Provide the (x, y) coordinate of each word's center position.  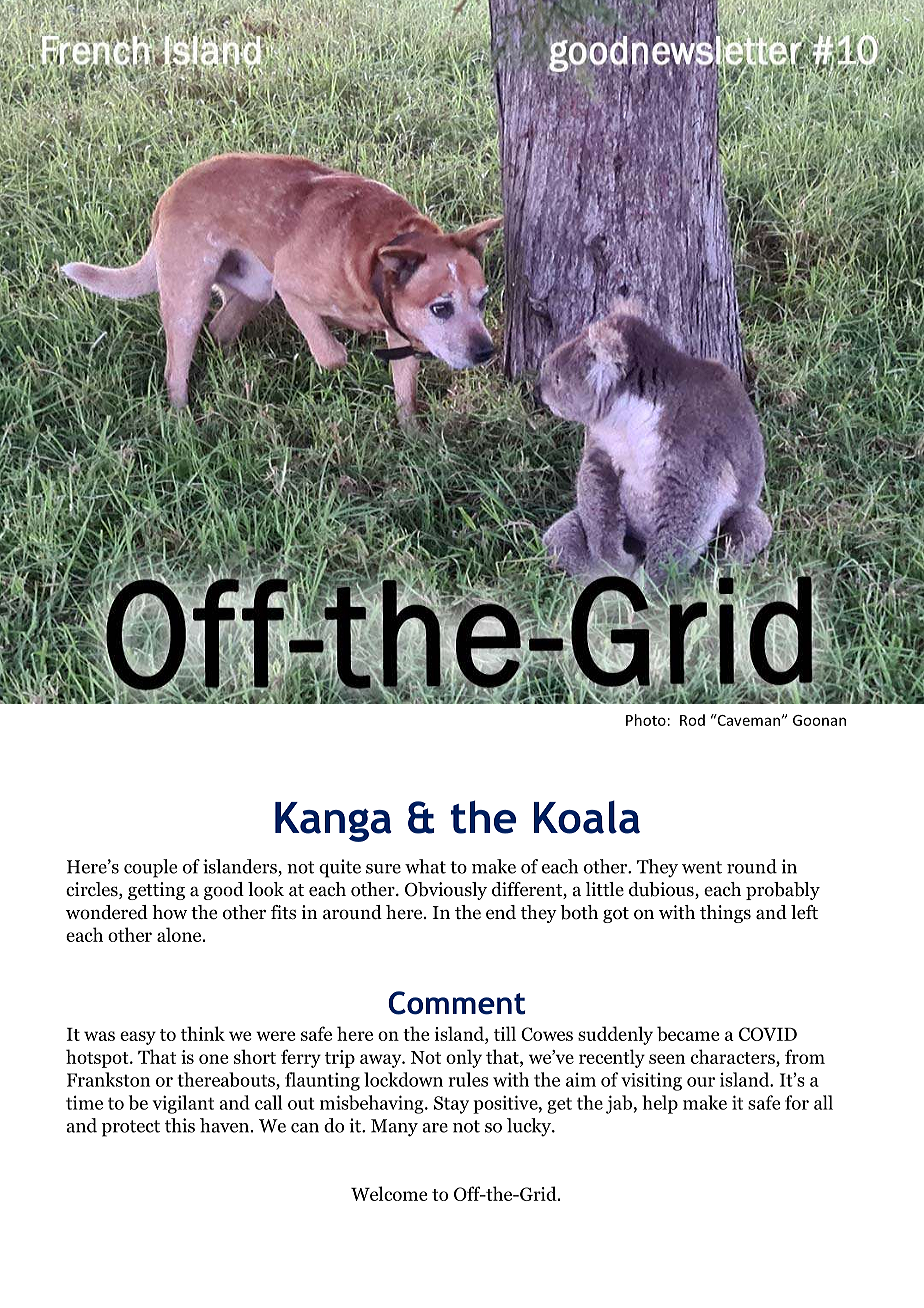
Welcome (389, 1193)
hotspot (98, 1058)
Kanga (333, 822)
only (464, 1058)
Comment (456, 1003)
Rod (692, 720)
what (425, 866)
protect (131, 1128)
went (702, 867)
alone (180, 934)
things (725, 914)
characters (734, 1056)
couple (150, 868)
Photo (646, 720)
